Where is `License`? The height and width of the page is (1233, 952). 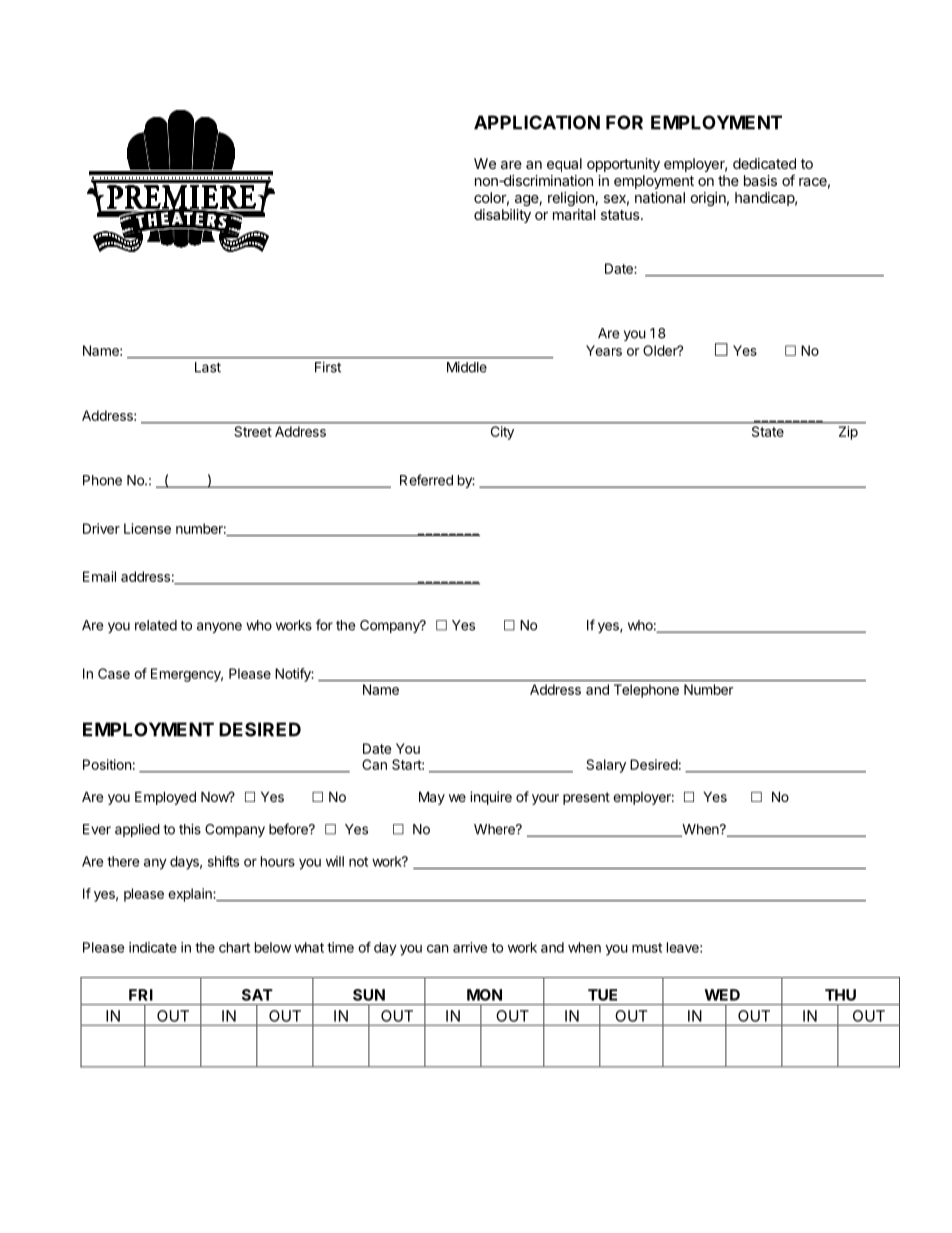
License is located at coordinates (147, 528).
